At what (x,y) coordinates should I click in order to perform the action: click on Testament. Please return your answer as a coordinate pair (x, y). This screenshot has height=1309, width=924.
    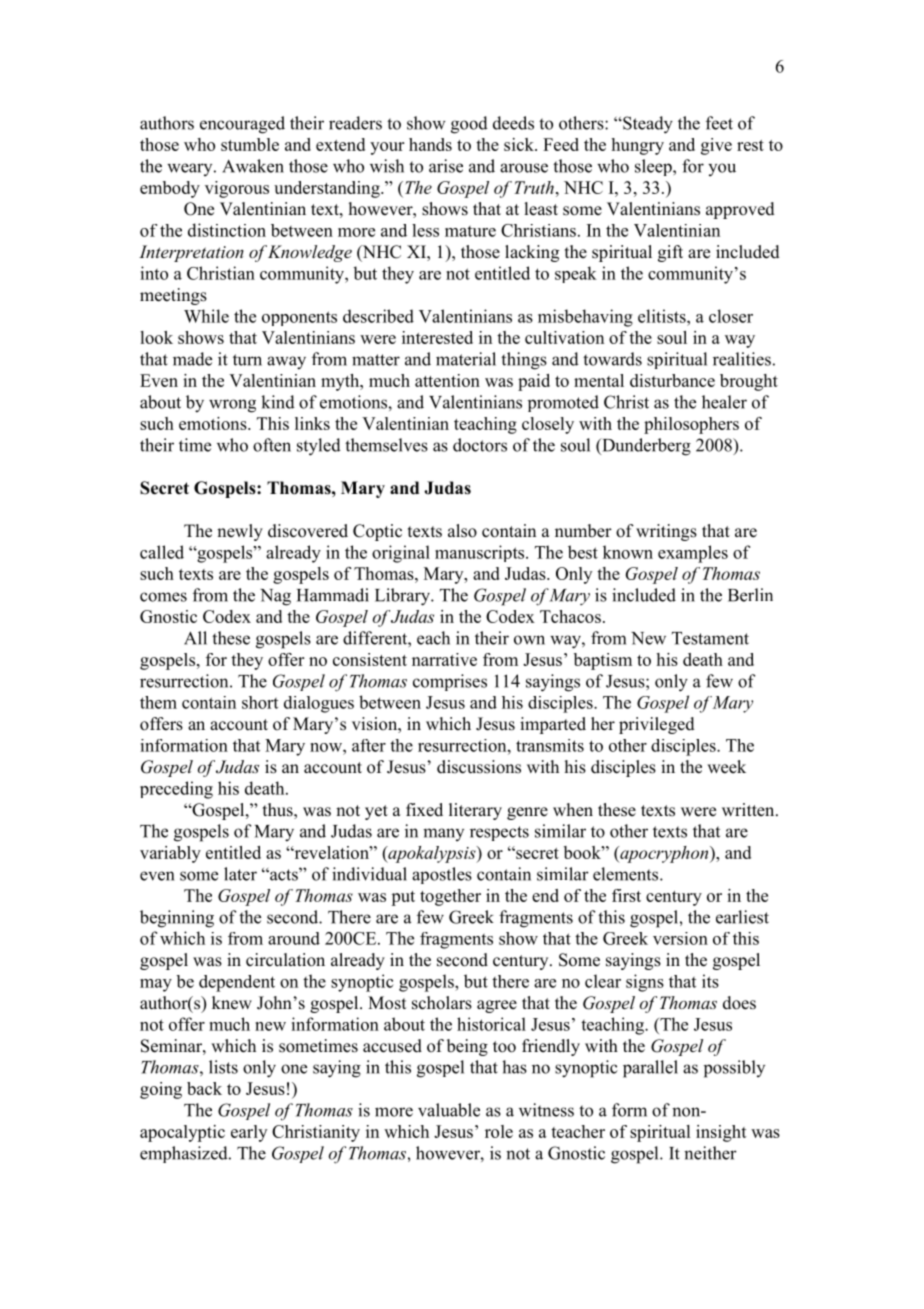
    Looking at the image, I should click on (710, 638).
